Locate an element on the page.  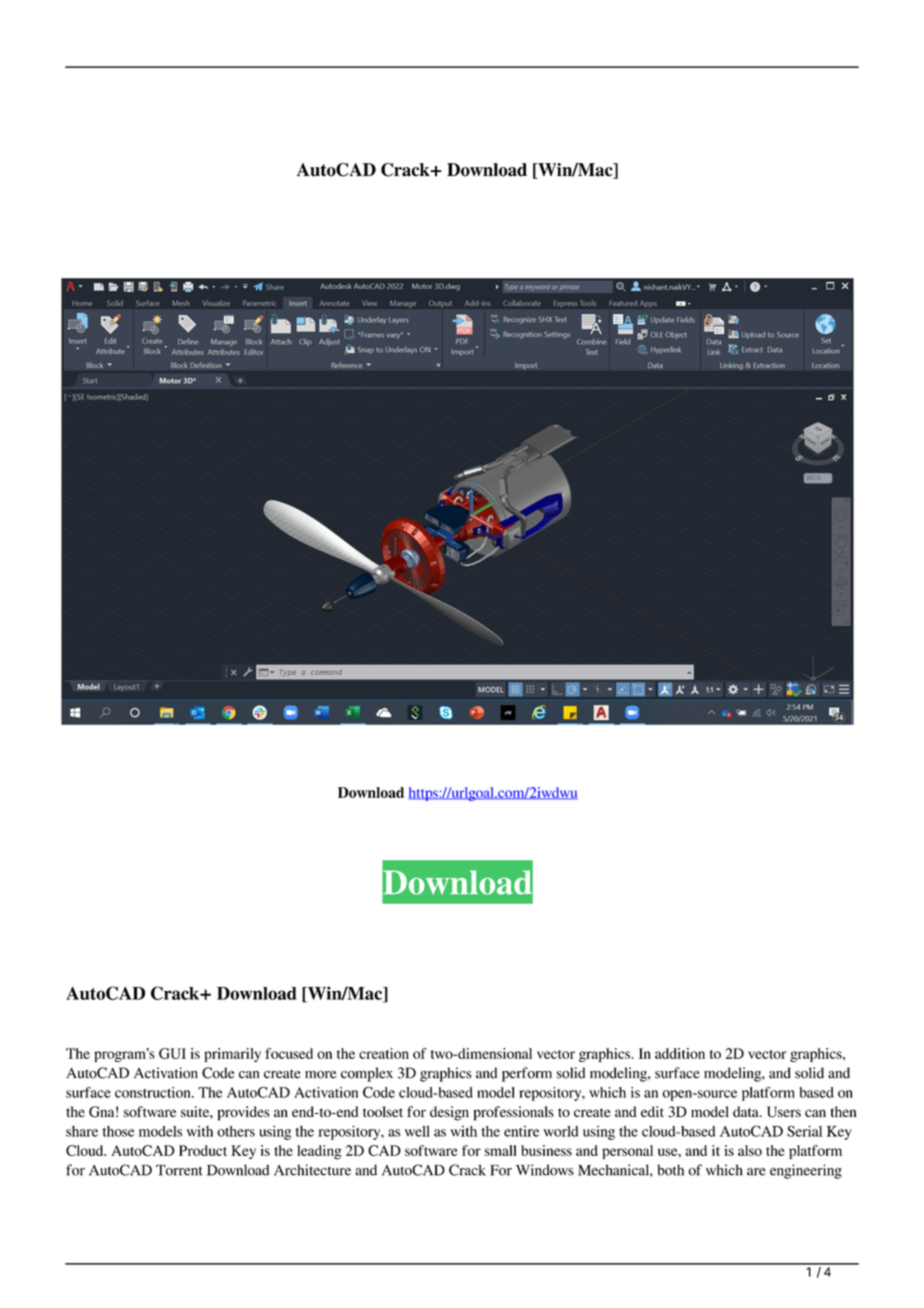
complex is located at coordinates (367, 1074).
